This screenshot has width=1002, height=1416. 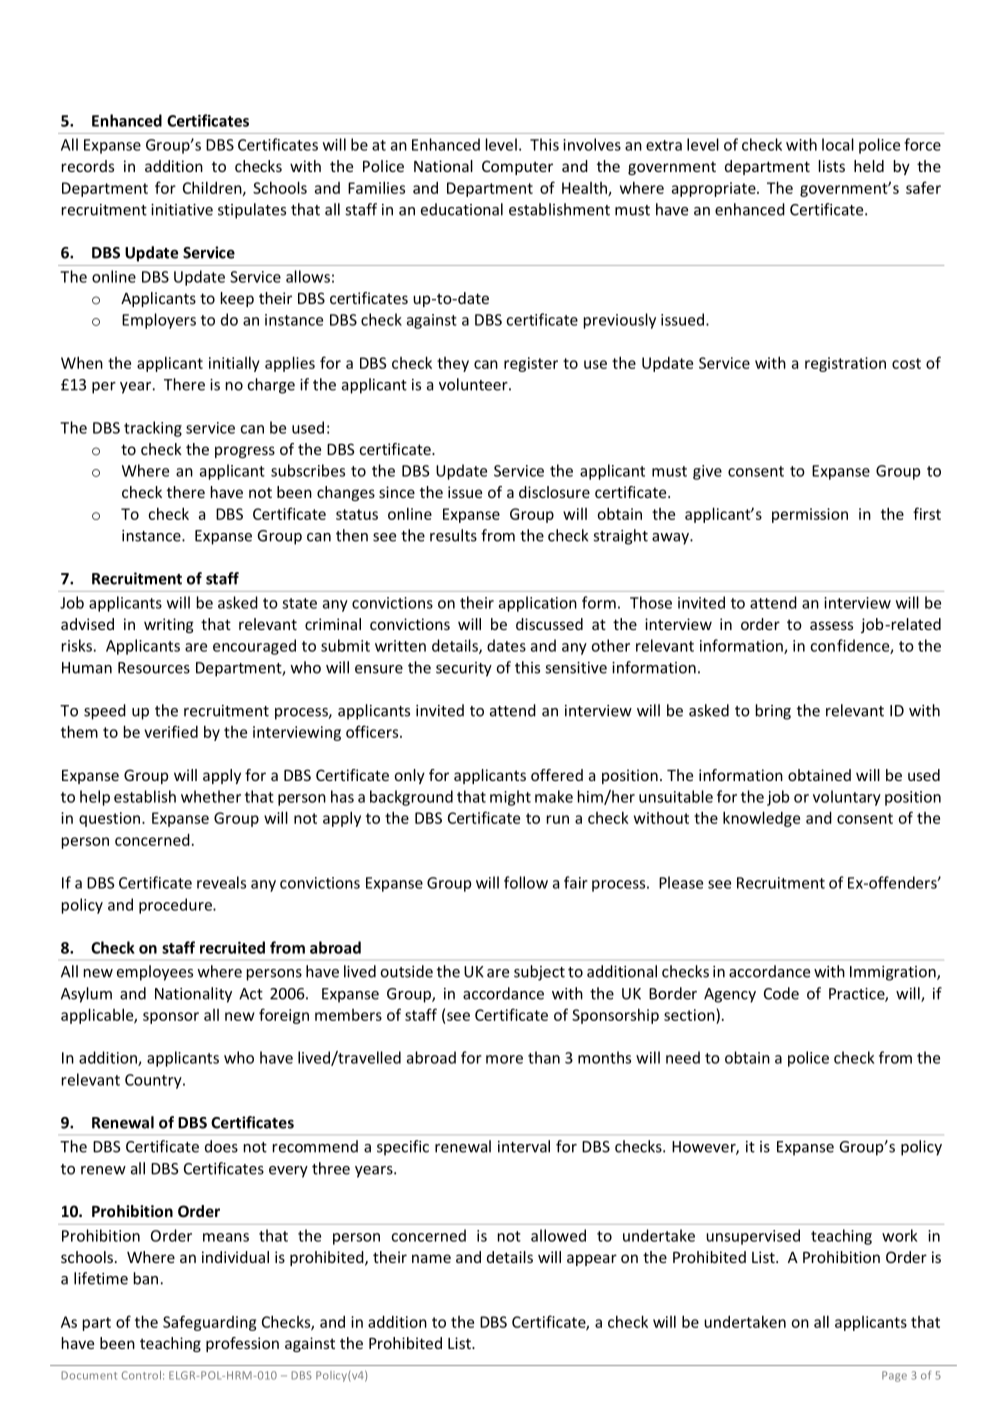 I want to click on Safeguarding, so click(x=209, y=1323).
